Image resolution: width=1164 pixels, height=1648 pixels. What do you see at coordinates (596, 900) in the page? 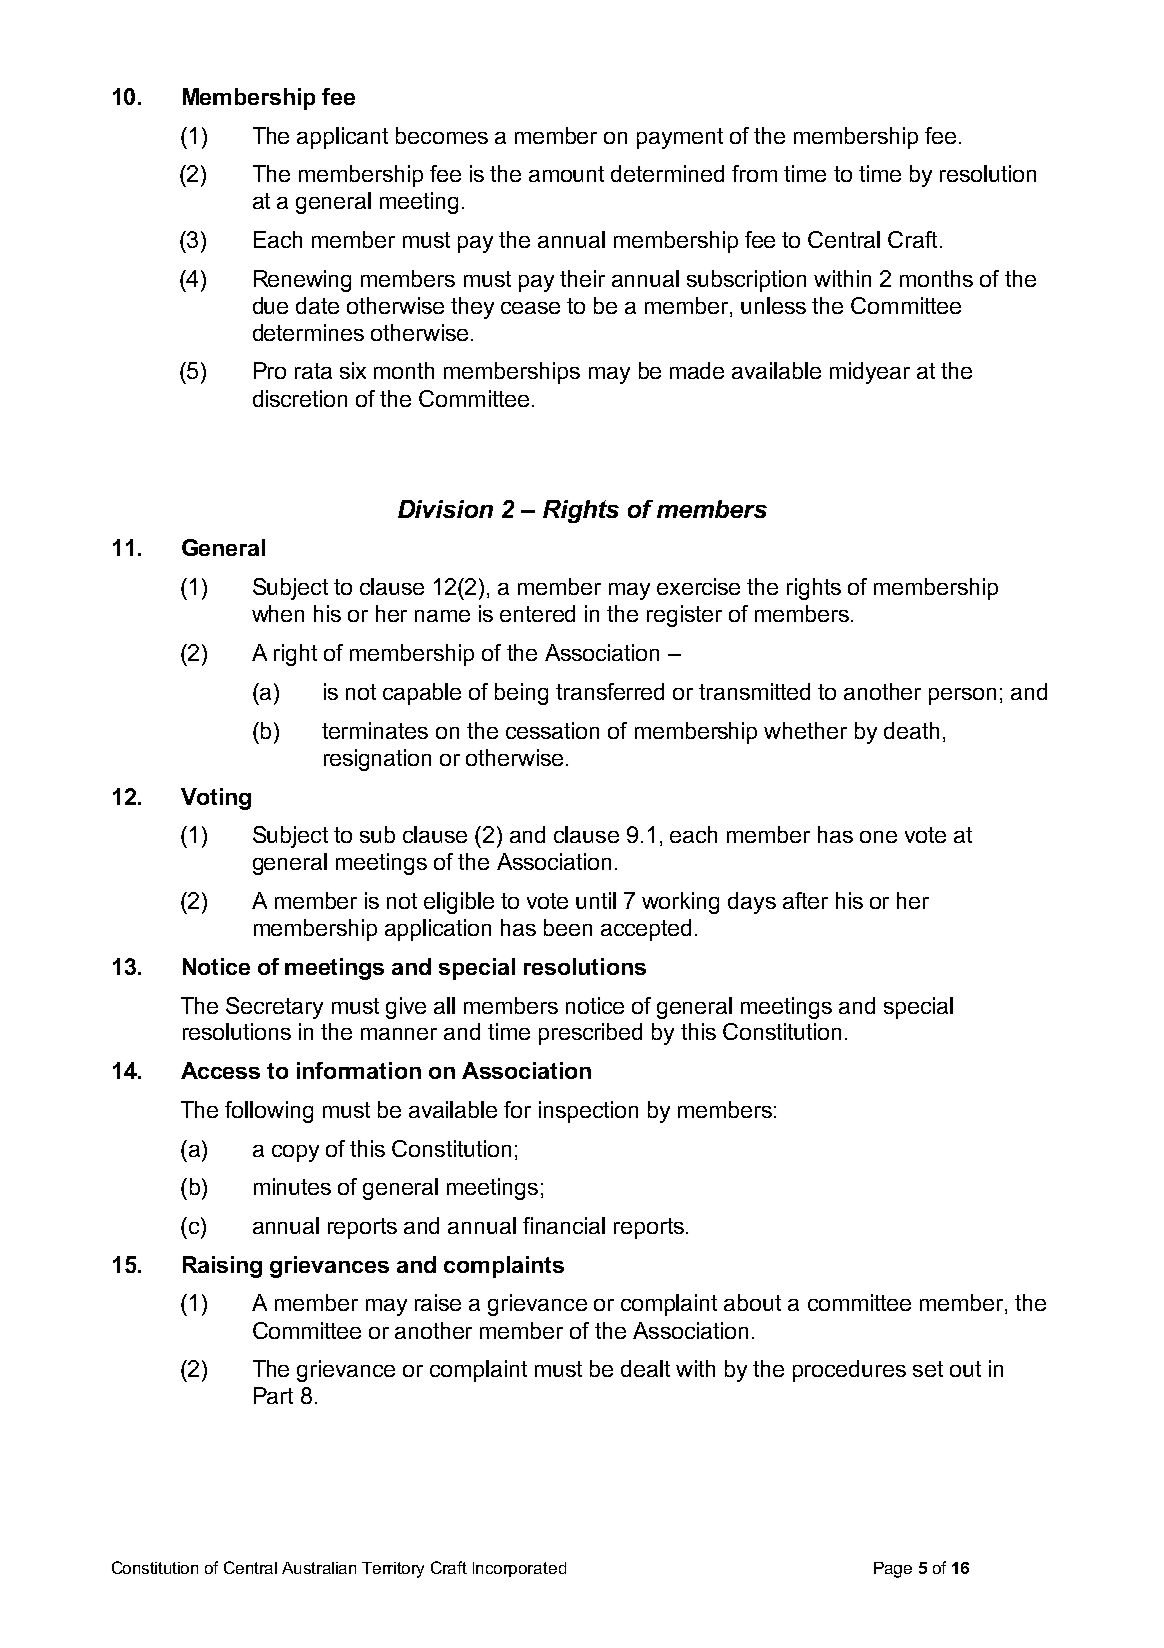
I see `until` at bounding box center [596, 900].
